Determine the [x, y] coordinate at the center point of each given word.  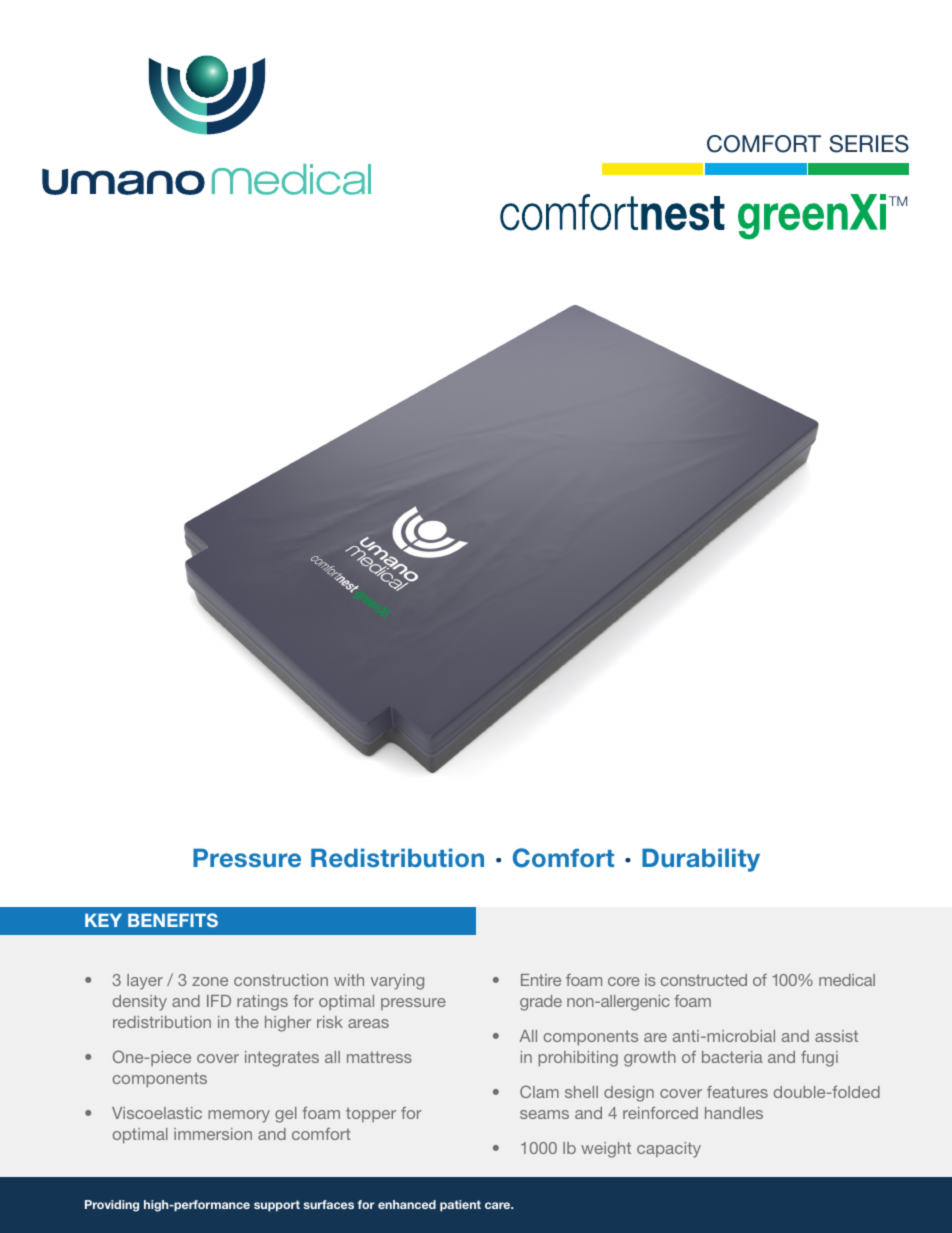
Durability [701, 860]
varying [397, 982]
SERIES [869, 144]
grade [541, 1003]
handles [734, 1113]
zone [210, 981]
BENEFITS [173, 920]
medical [847, 980]
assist [836, 1036]
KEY [103, 920]
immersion [213, 1134]
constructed [704, 980]
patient [460, 1206]
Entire [541, 980]
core [624, 981]
